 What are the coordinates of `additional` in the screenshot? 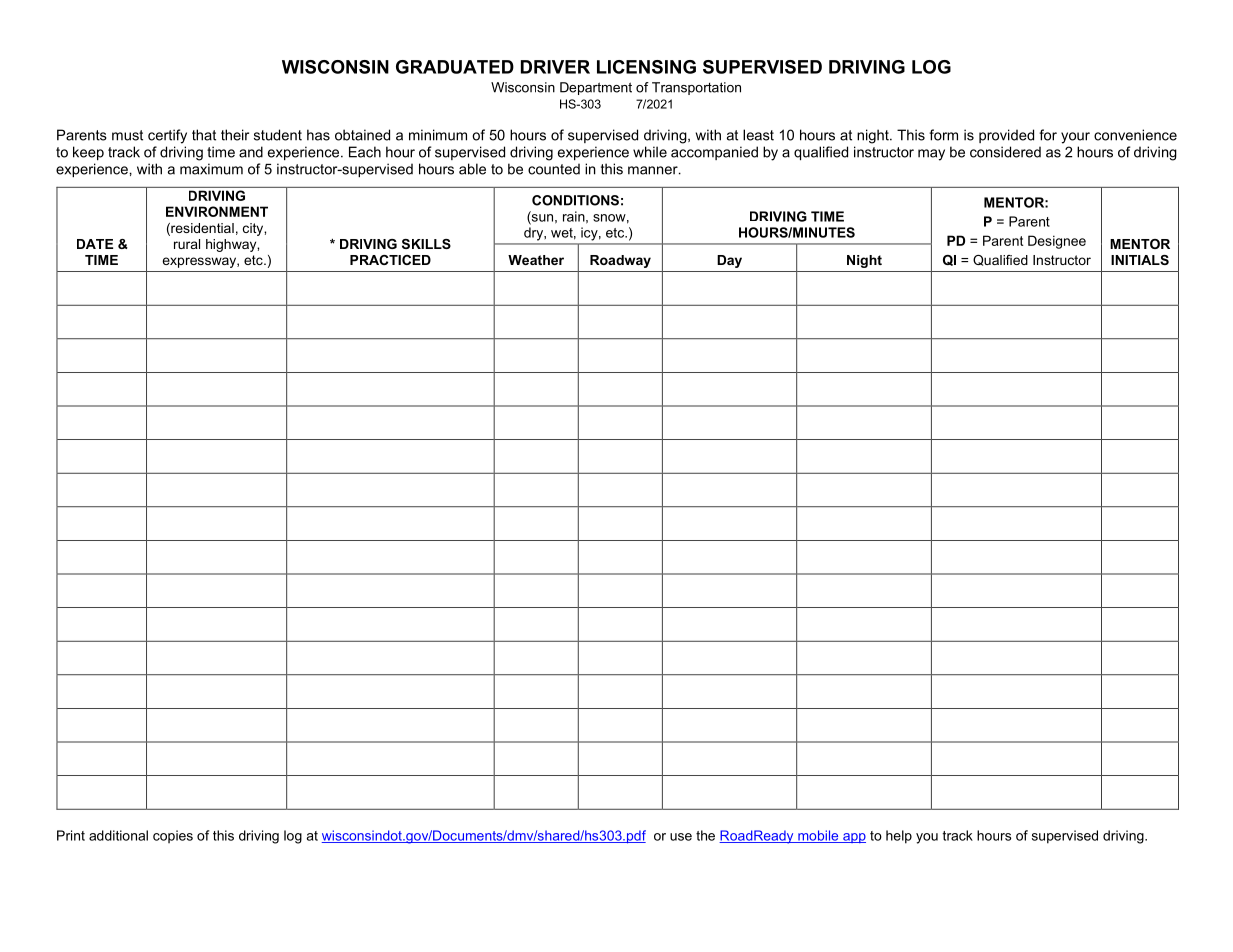 It's located at (118, 835).
